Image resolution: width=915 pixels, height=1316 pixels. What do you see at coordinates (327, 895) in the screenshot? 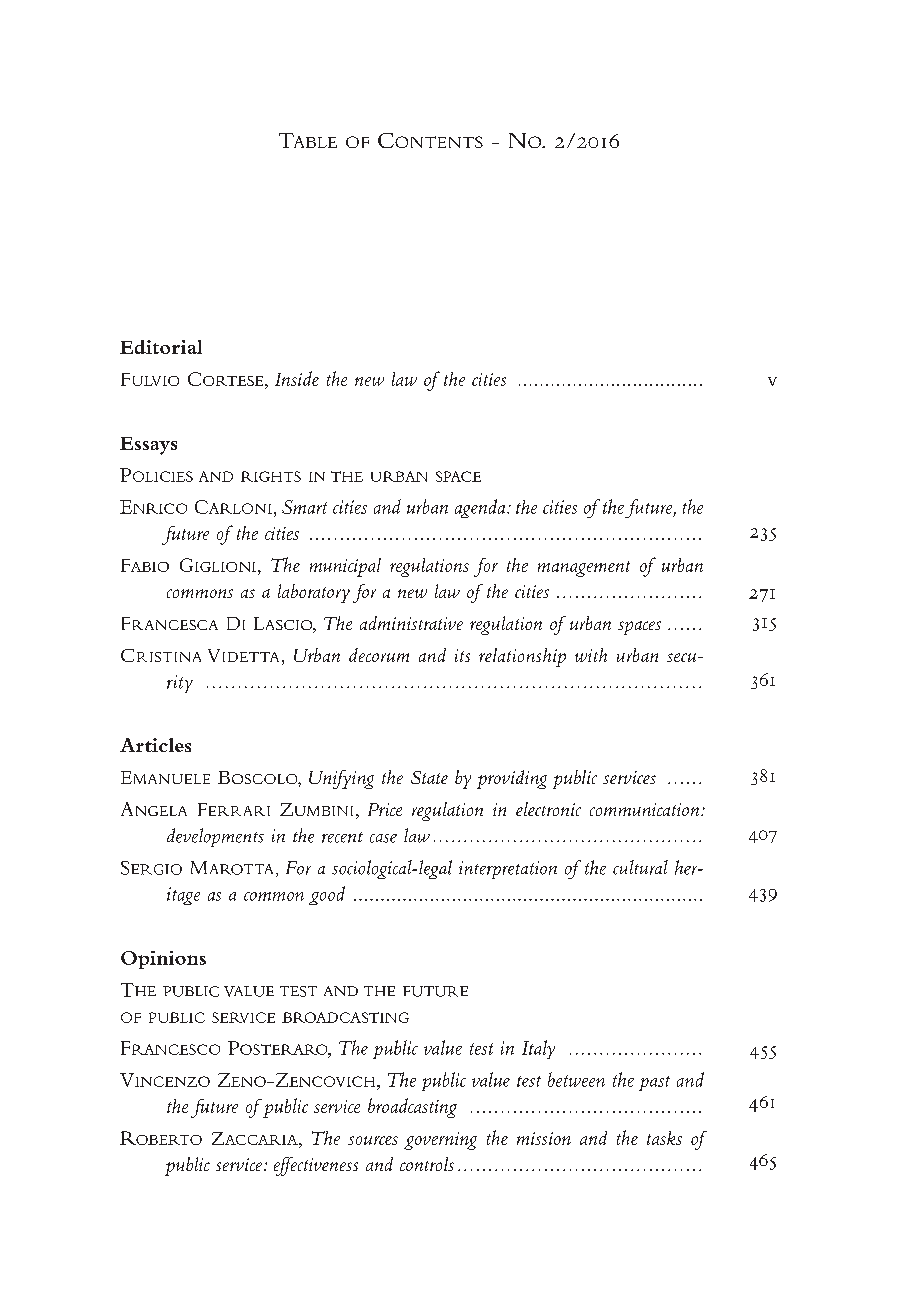
I see `good` at bounding box center [327, 895].
